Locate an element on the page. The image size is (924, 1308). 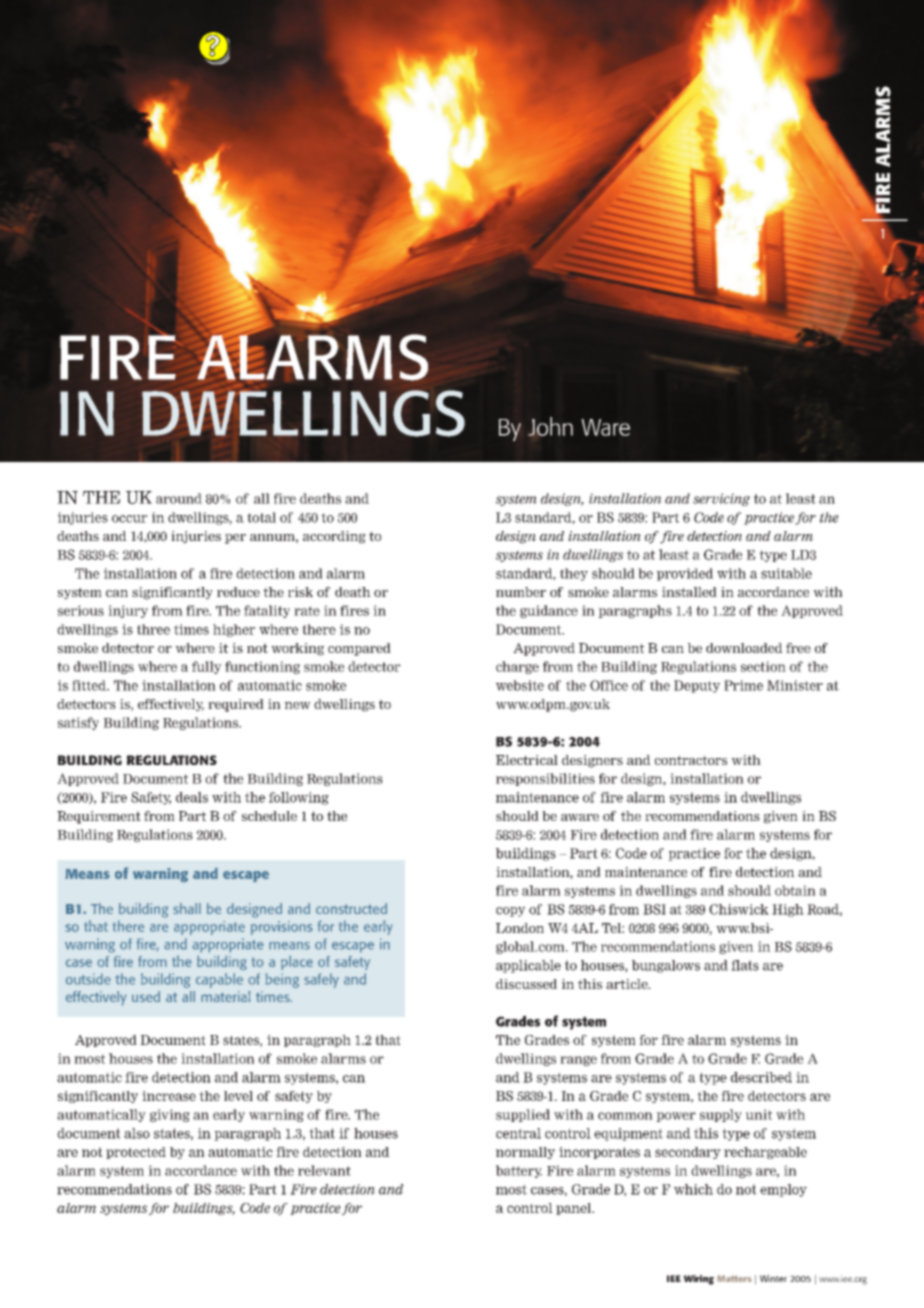
Requirement is located at coordinates (99, 817).
